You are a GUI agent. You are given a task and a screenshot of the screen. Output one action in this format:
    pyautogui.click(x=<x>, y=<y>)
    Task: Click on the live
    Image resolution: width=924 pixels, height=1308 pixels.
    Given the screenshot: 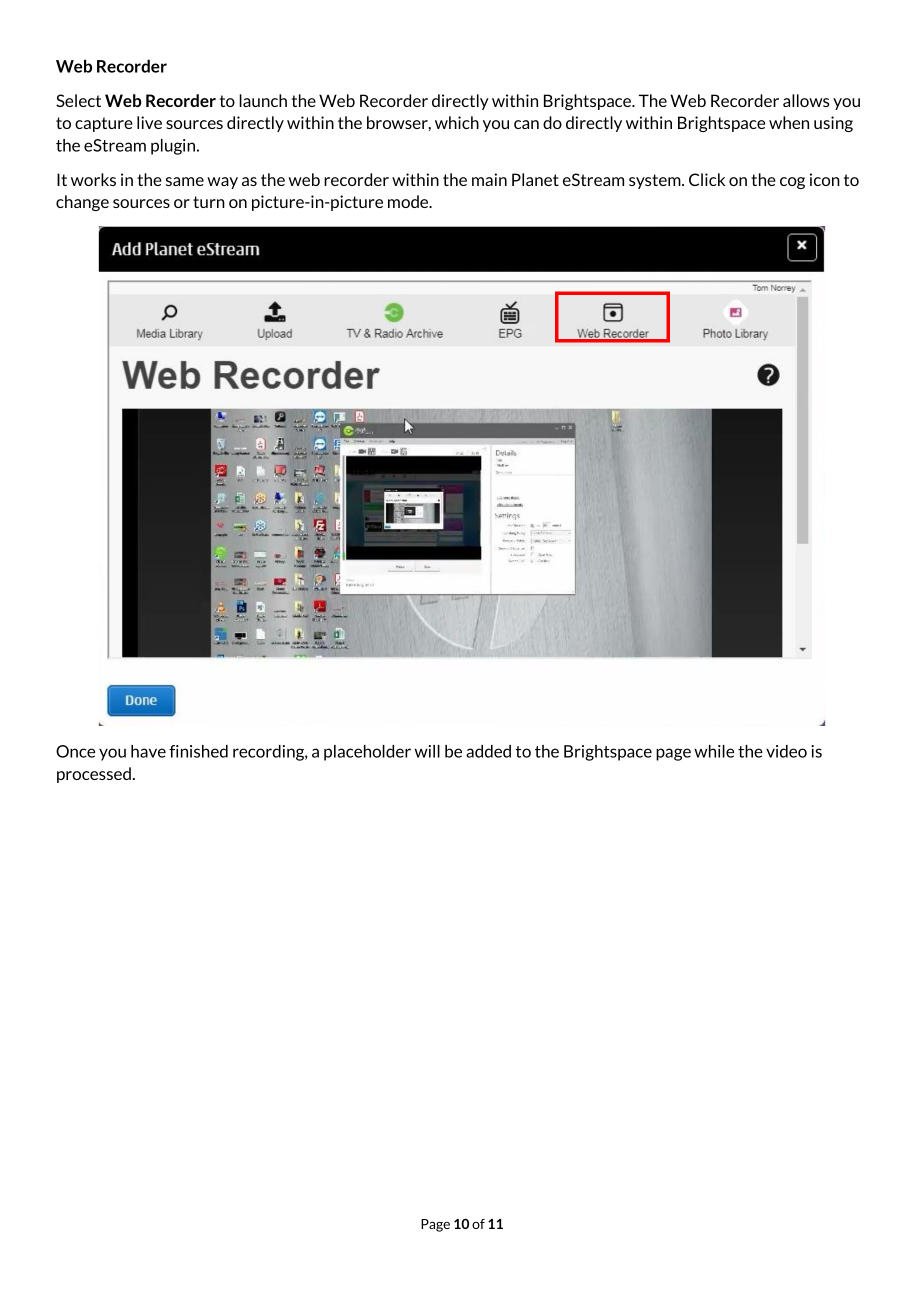 What is the action you would take?
    pyautogui.click(x=149, y=122)
